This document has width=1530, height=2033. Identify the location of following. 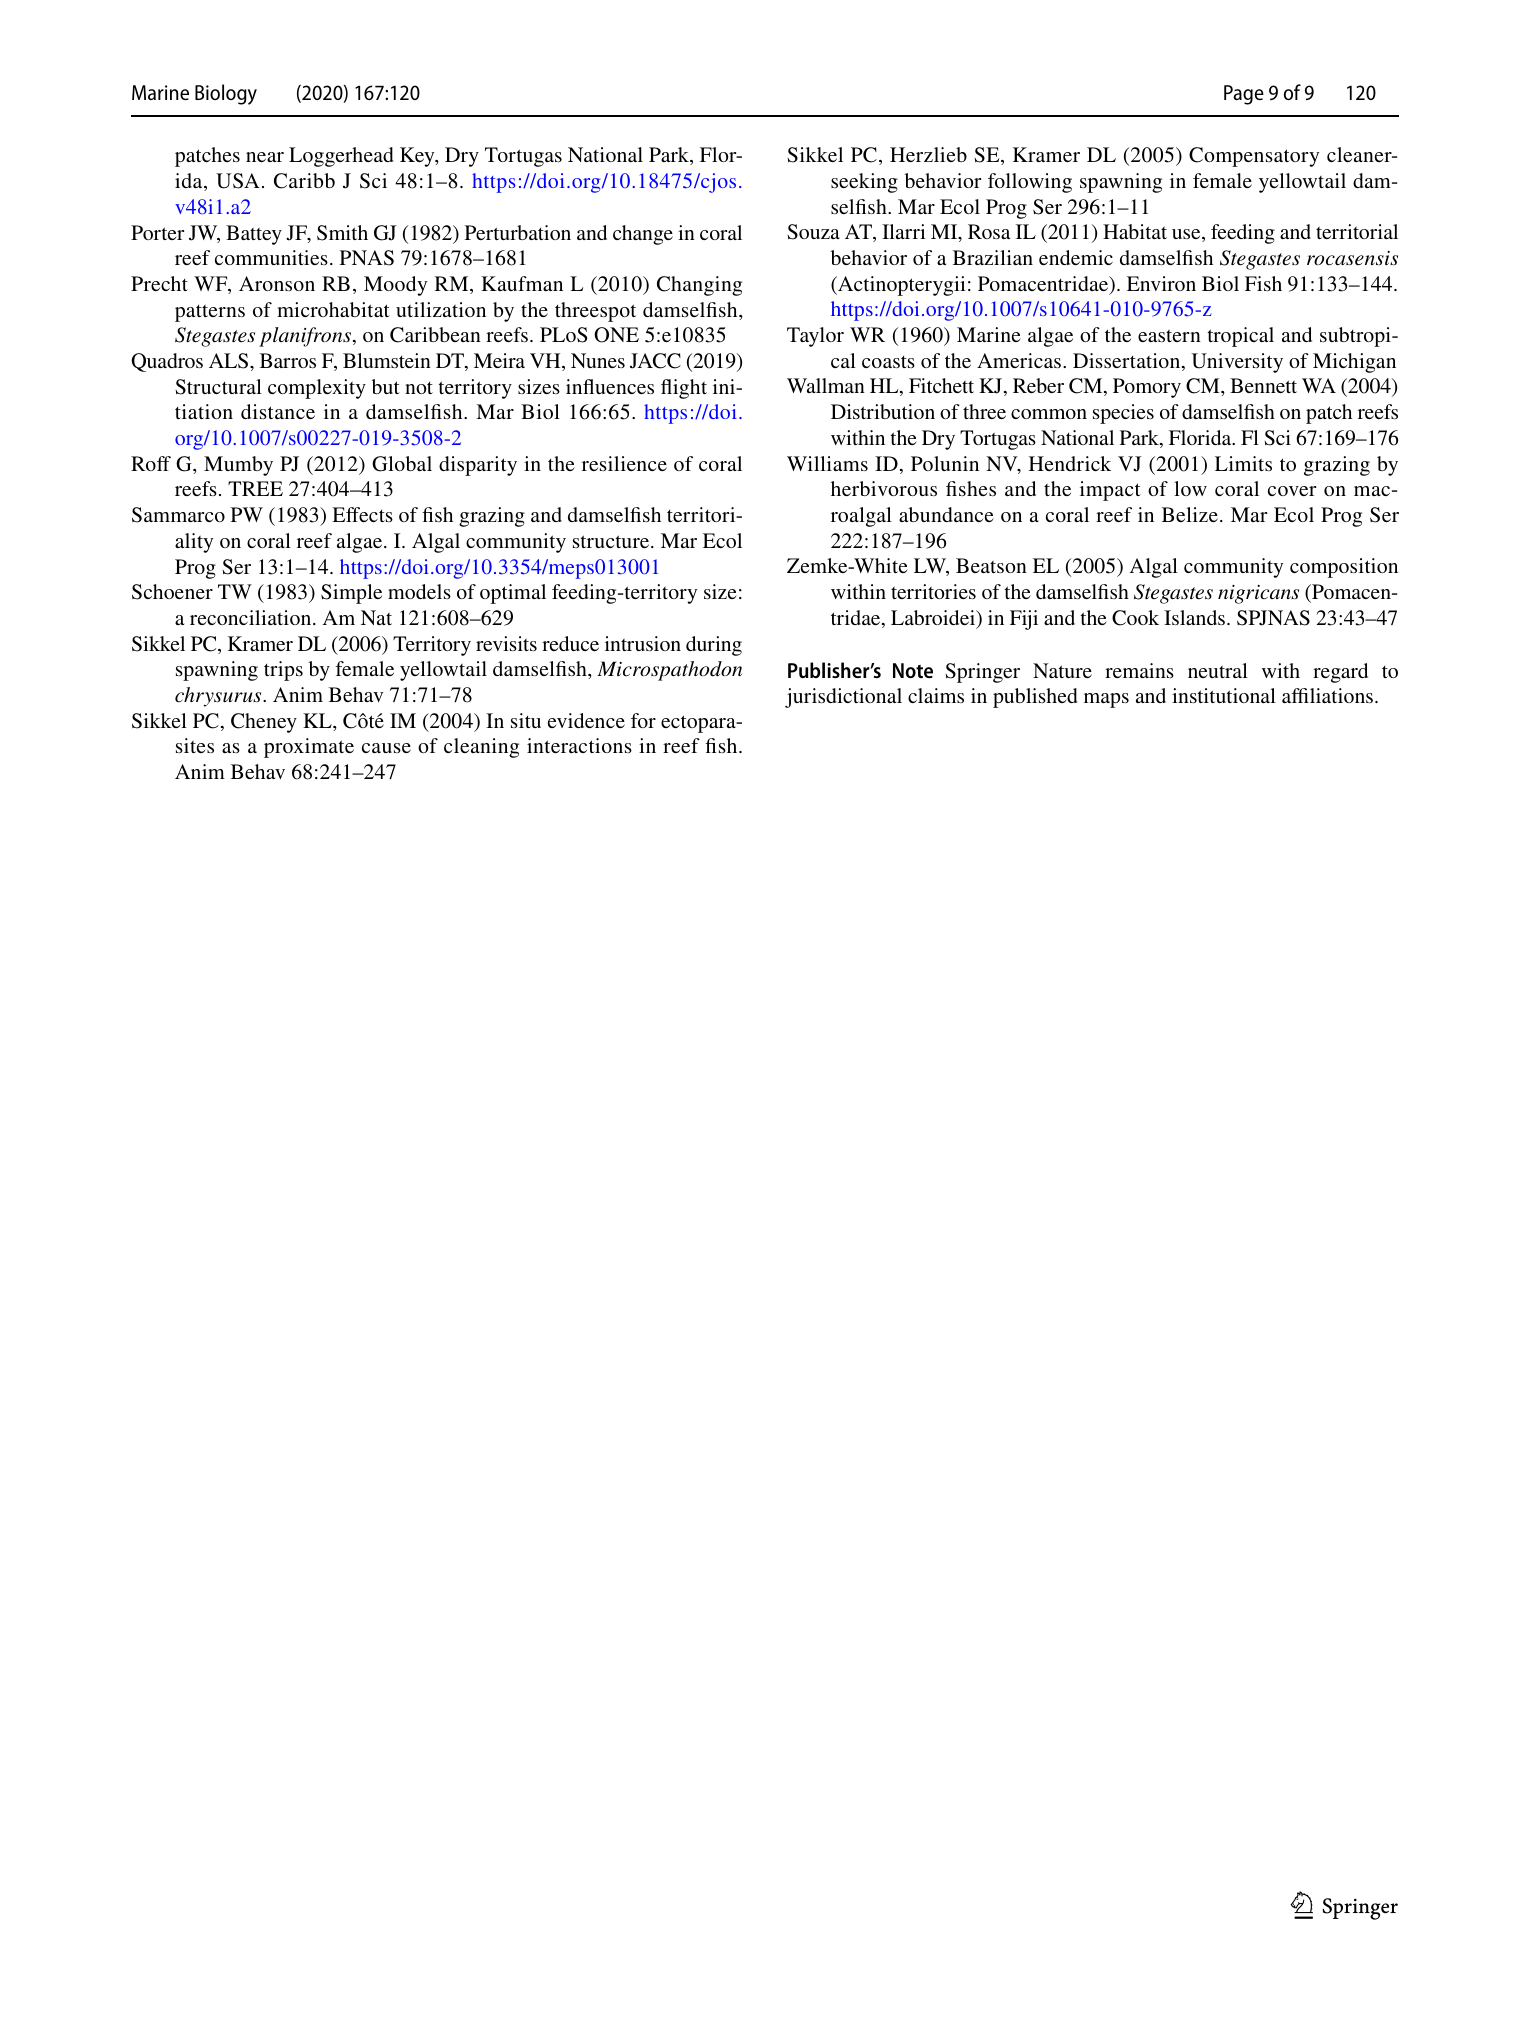
(1030, 183).
